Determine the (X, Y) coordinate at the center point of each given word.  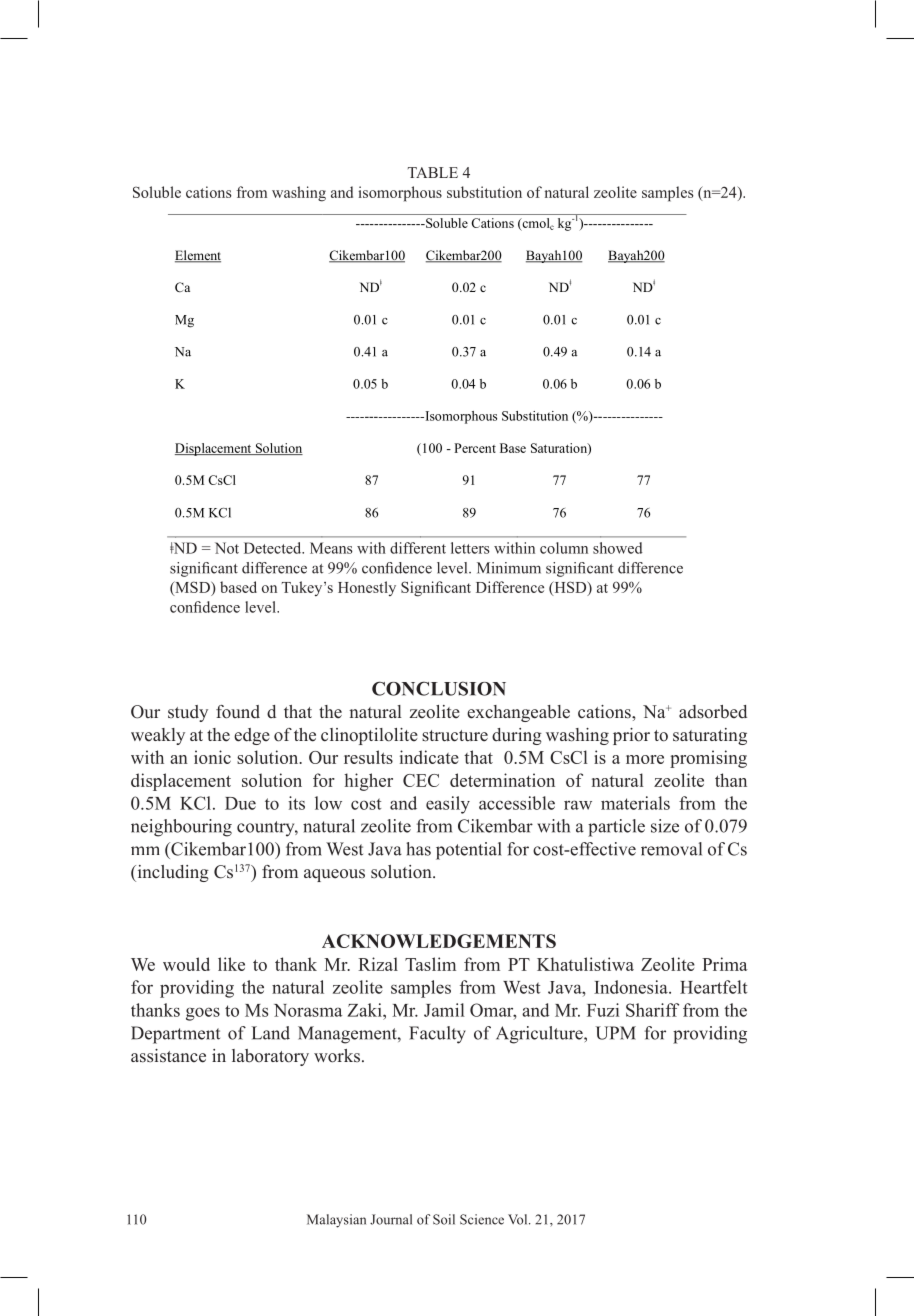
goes (203, 1014)
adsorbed (713, 712)
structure (455, 736)
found (238, 712)
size (665, 826)
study (188, 713)
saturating (710, 736)
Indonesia (632, 987)
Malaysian (336, 1221)
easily (448, 805)
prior (631, 736)
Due (240, 803)
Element (198, 256)
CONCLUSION (439, 688)
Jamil (444, 1010)
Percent (475, 448)
